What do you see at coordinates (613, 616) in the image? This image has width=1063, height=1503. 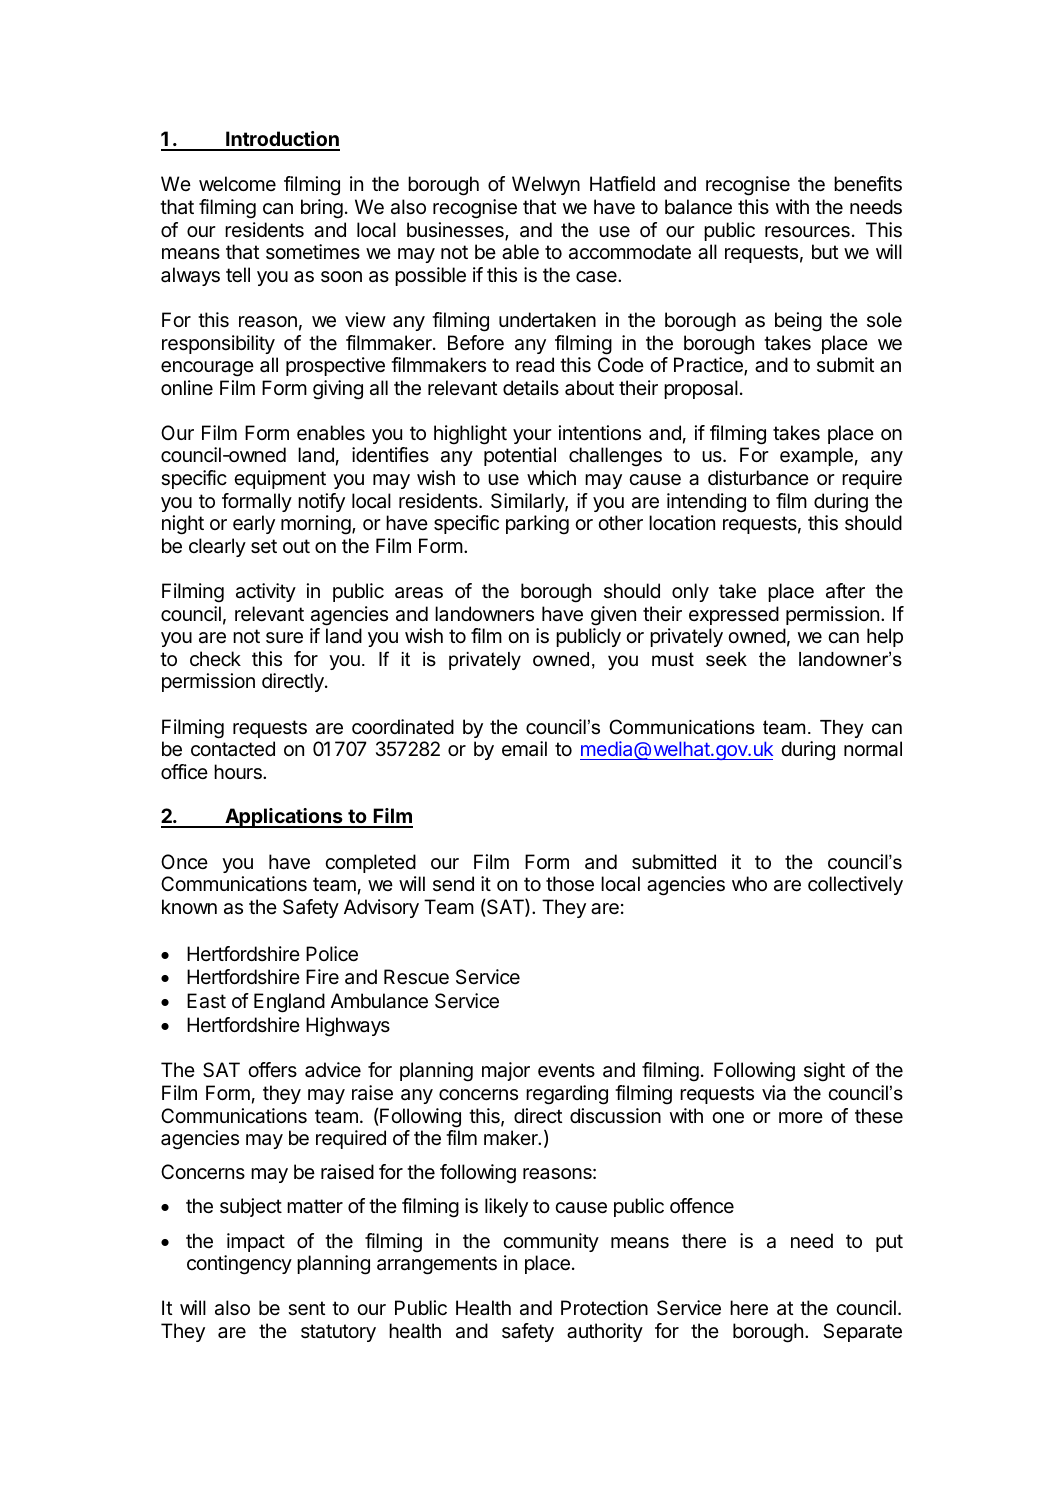 I see `given` at bounding box center [613, 616].
